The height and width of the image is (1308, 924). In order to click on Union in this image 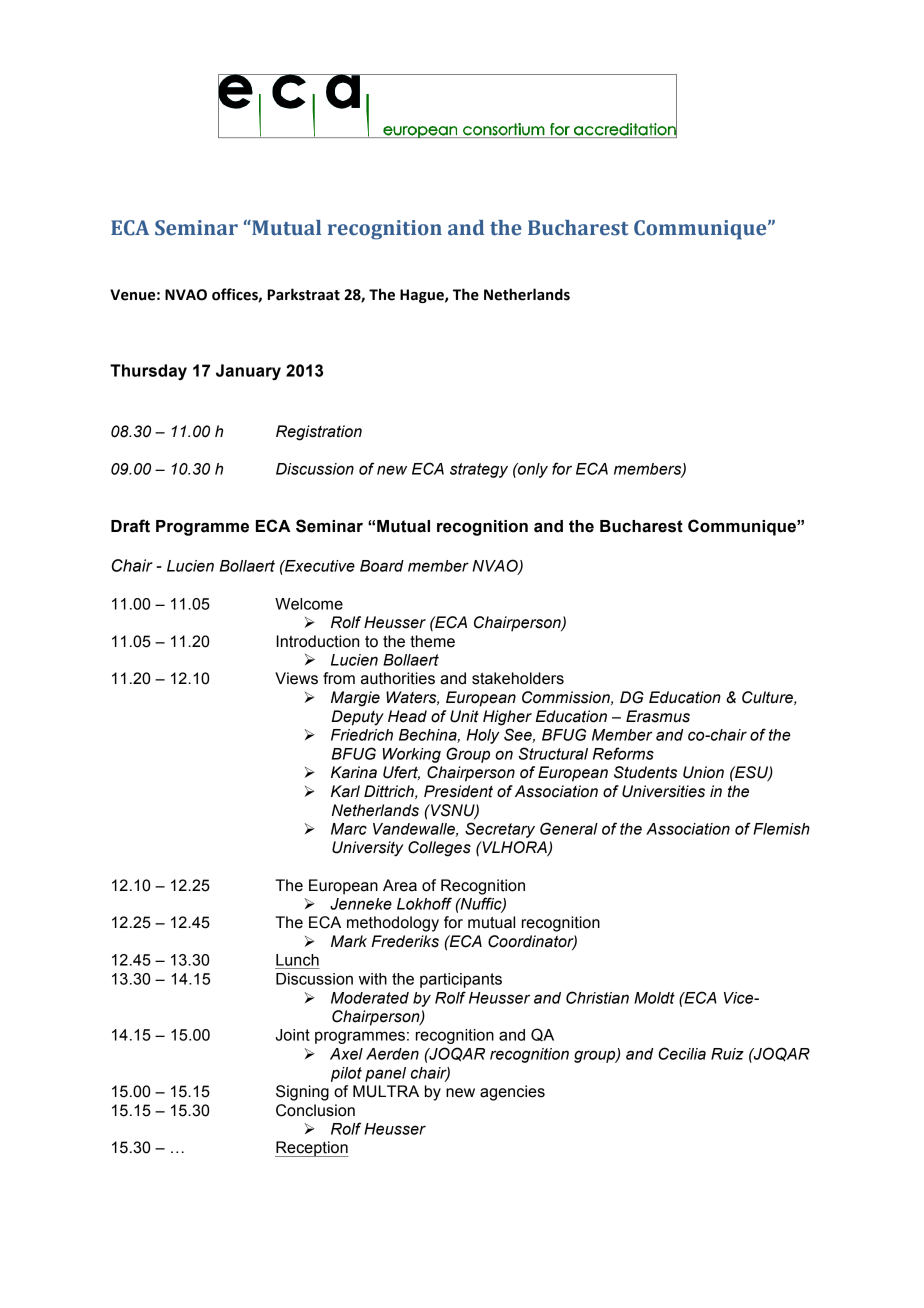, I will do `click(703, 772)`.
